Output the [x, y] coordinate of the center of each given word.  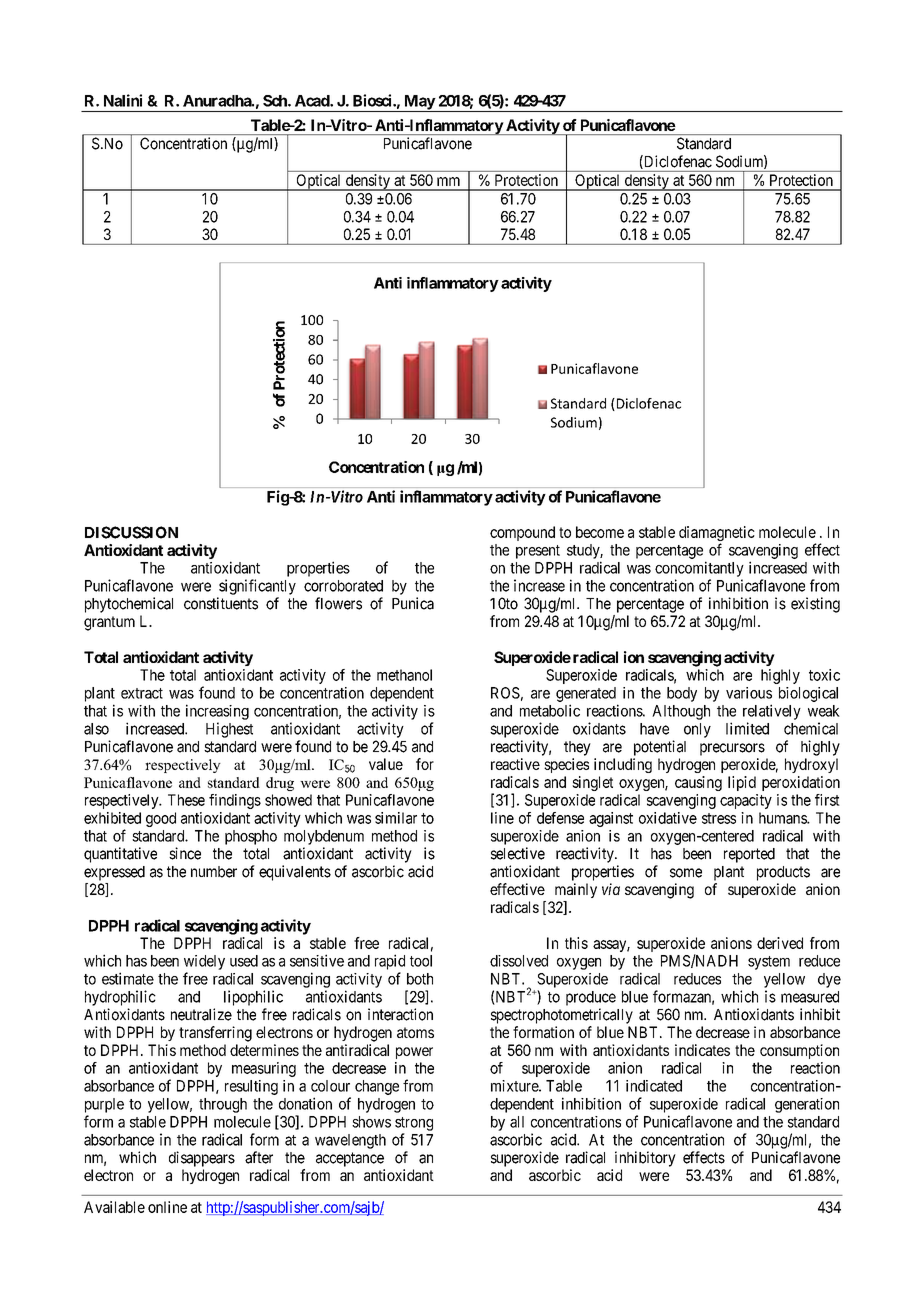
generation [807, 1105]
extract [142, 693]
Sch [276, 101]
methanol [404, 675]
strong [414, 1124]
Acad [313, 101]
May [419, 103]
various [749, 693]
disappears [202, 1159]
